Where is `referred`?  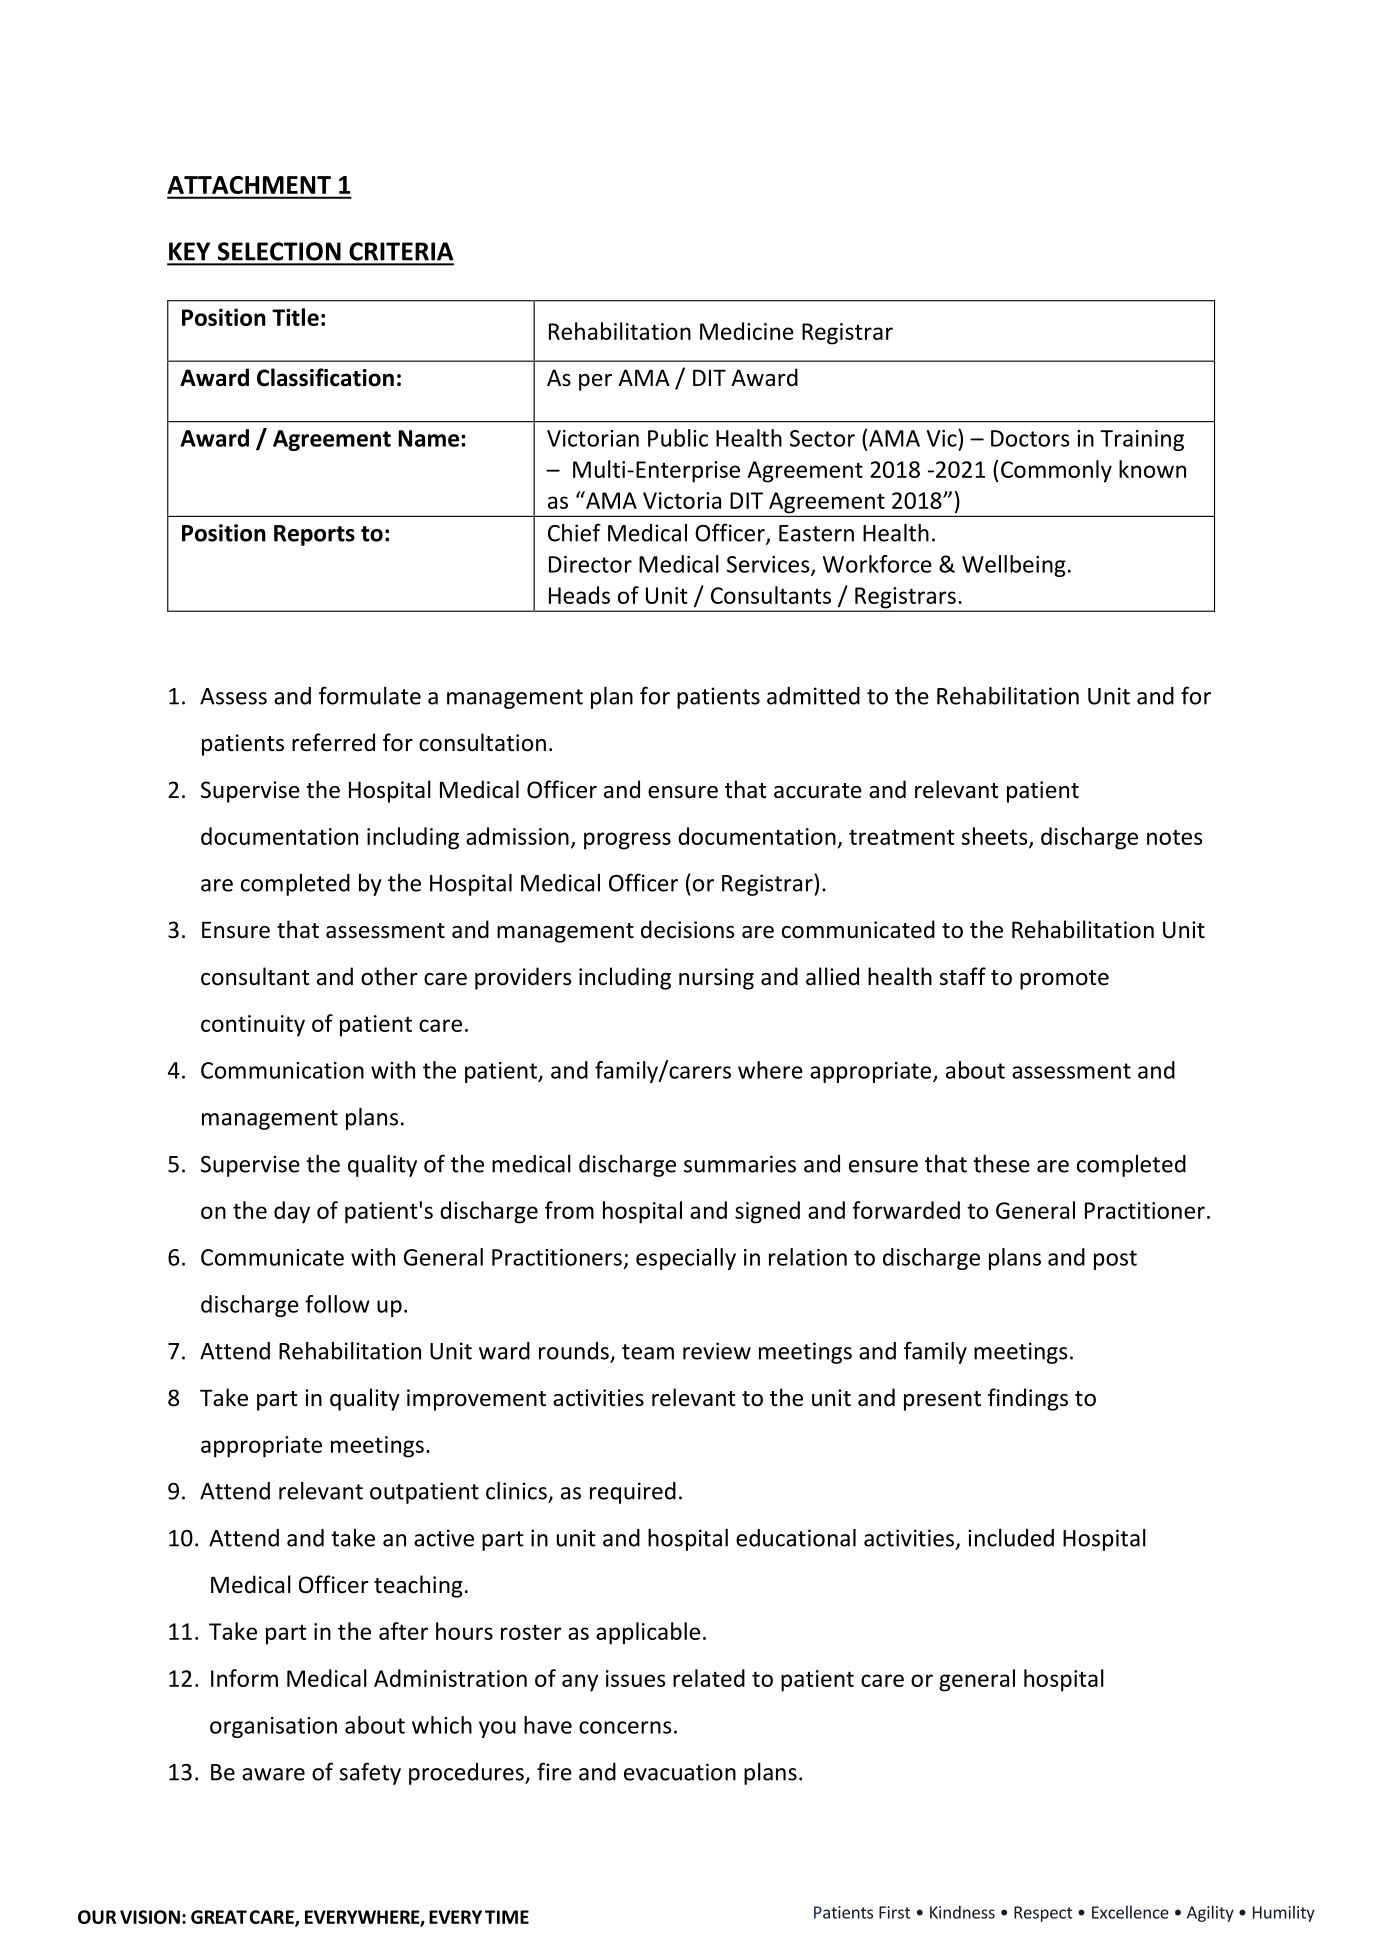 referred is located at coordinates (333, 742).
